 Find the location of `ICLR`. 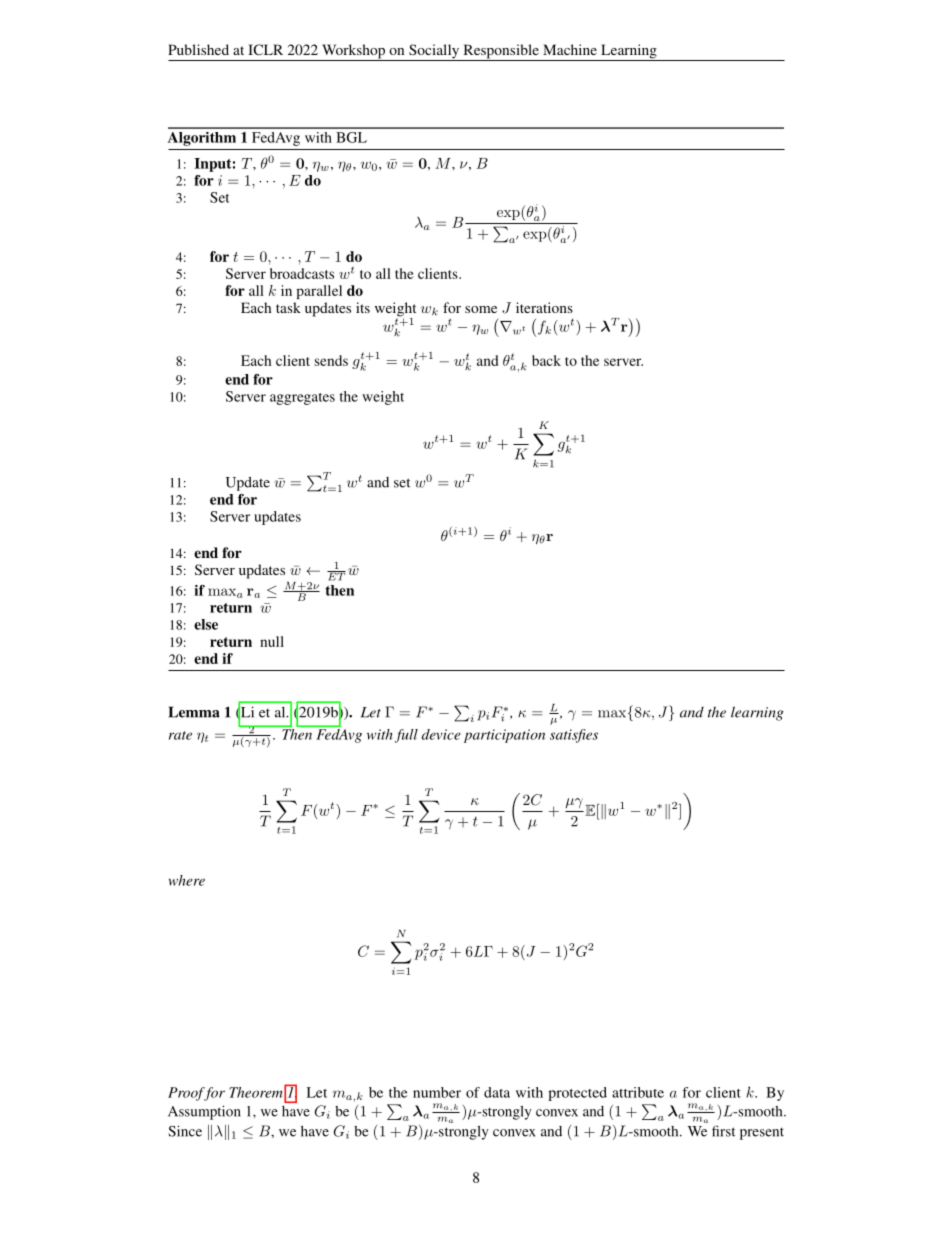

ICLR is located at coordinates (265, 49).
